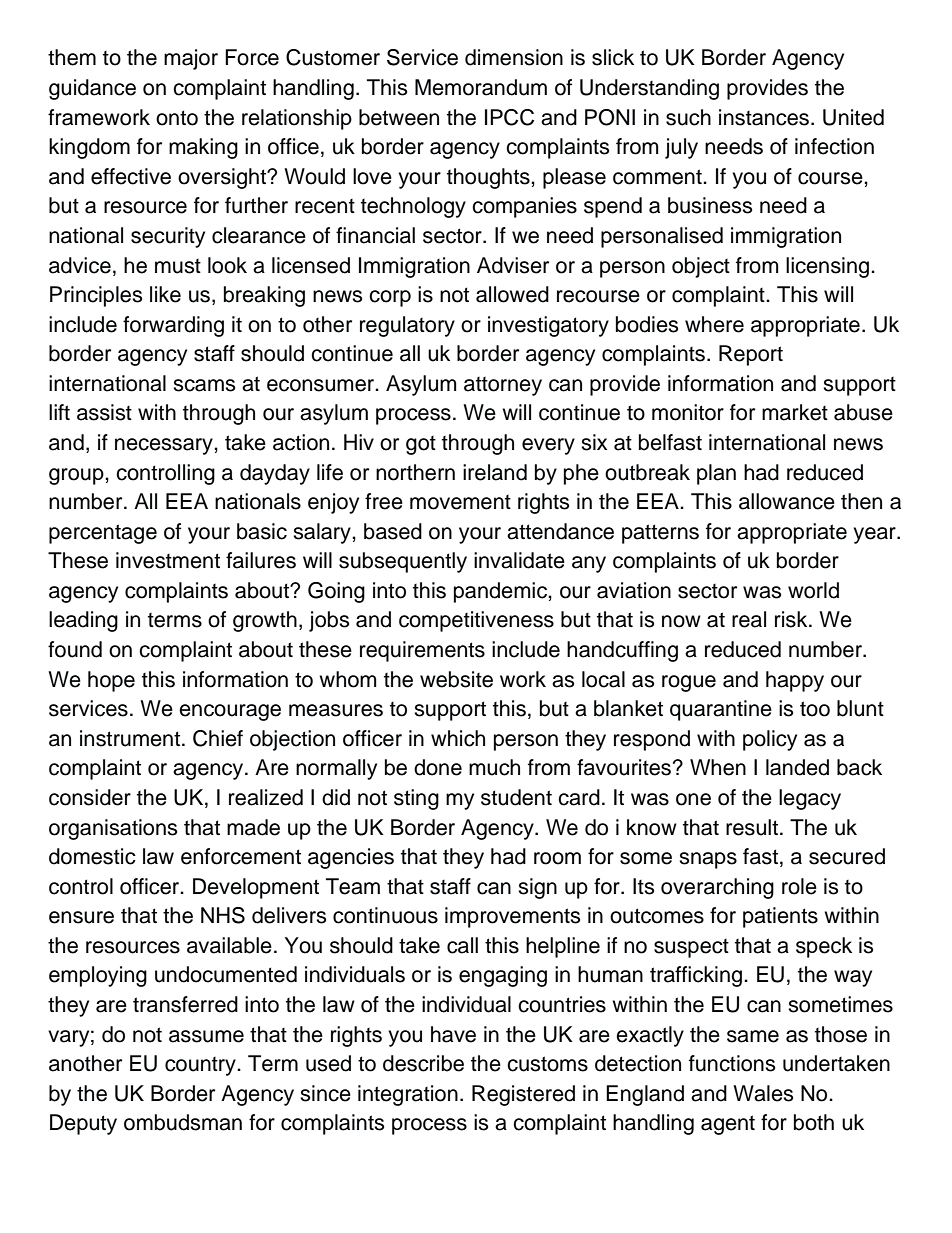  Describe the element at coordinates (501, 592) in the screenshot. I see `pandemic` at that location.
